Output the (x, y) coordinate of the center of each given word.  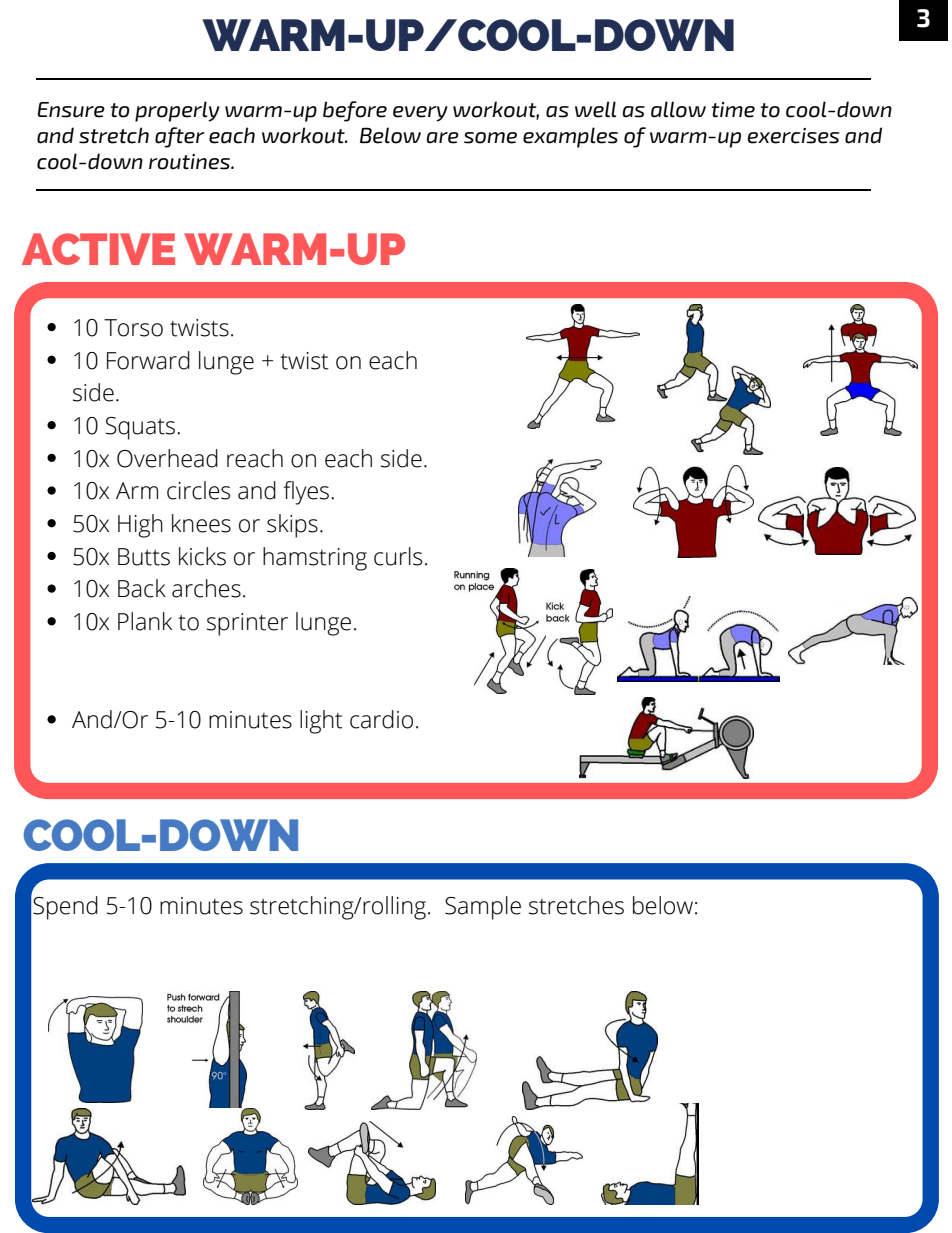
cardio (381, 719)
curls (398, 556)
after (180, 137)
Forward (148, 360)
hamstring (315, 559)
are (443, 138)
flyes (306, 493)
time (733, 110)
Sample (483, 908)
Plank (145, 621)
